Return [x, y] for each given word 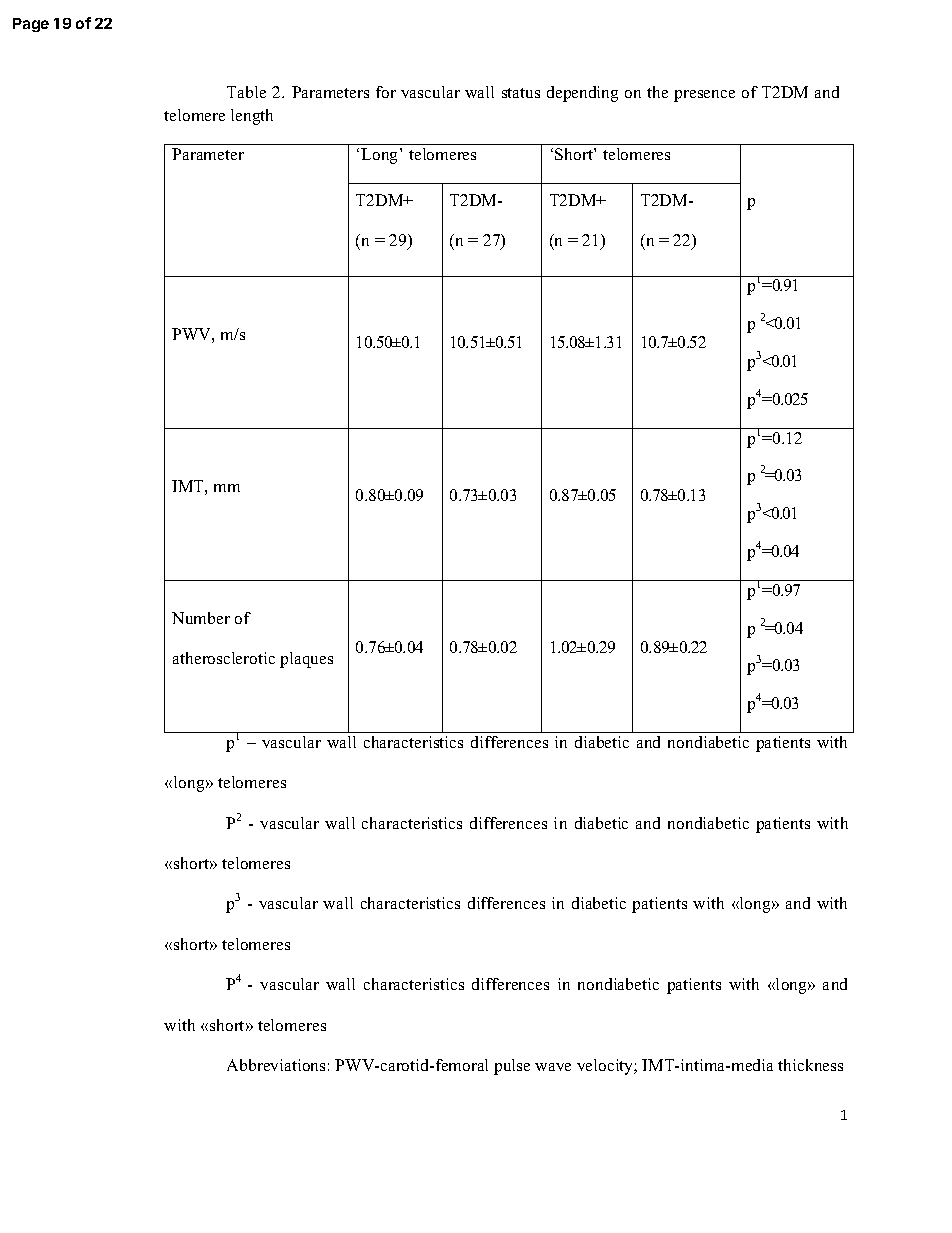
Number [201, 618]
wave [553, 1067]
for [386, 92]
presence [704, 96]
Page [31, 25]
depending [582, 94]
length [252, 117]
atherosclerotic [224, 658]
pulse [512, 1067]
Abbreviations [276, 1065]
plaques [306, 660]
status [521, 93]
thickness [810, 1065]
